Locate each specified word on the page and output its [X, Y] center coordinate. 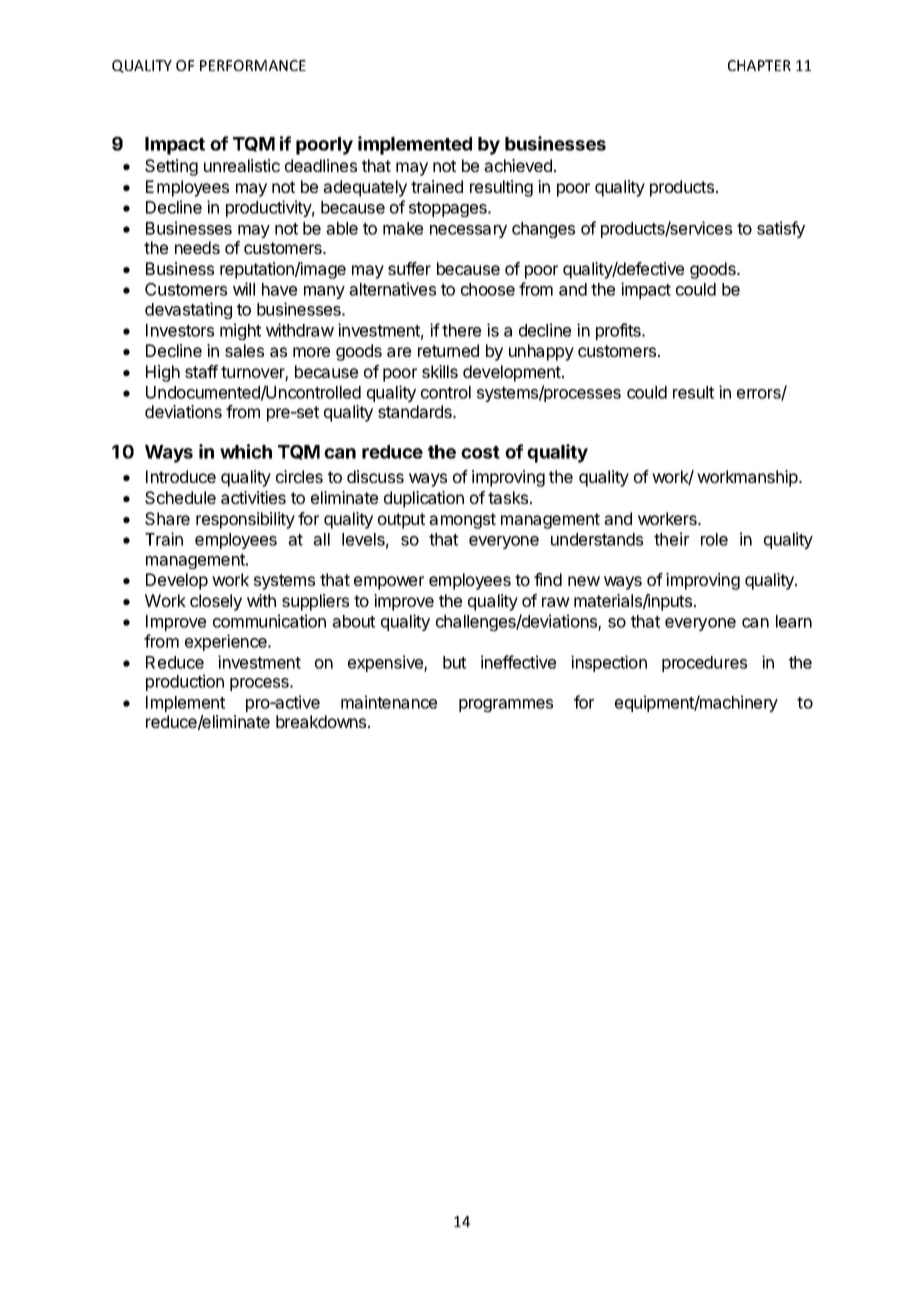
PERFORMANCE [253, 65]
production [185, 682]
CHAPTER [759, 65]
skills [440, 371]
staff [201, 371]
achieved [518, 165]
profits [619, 331]
